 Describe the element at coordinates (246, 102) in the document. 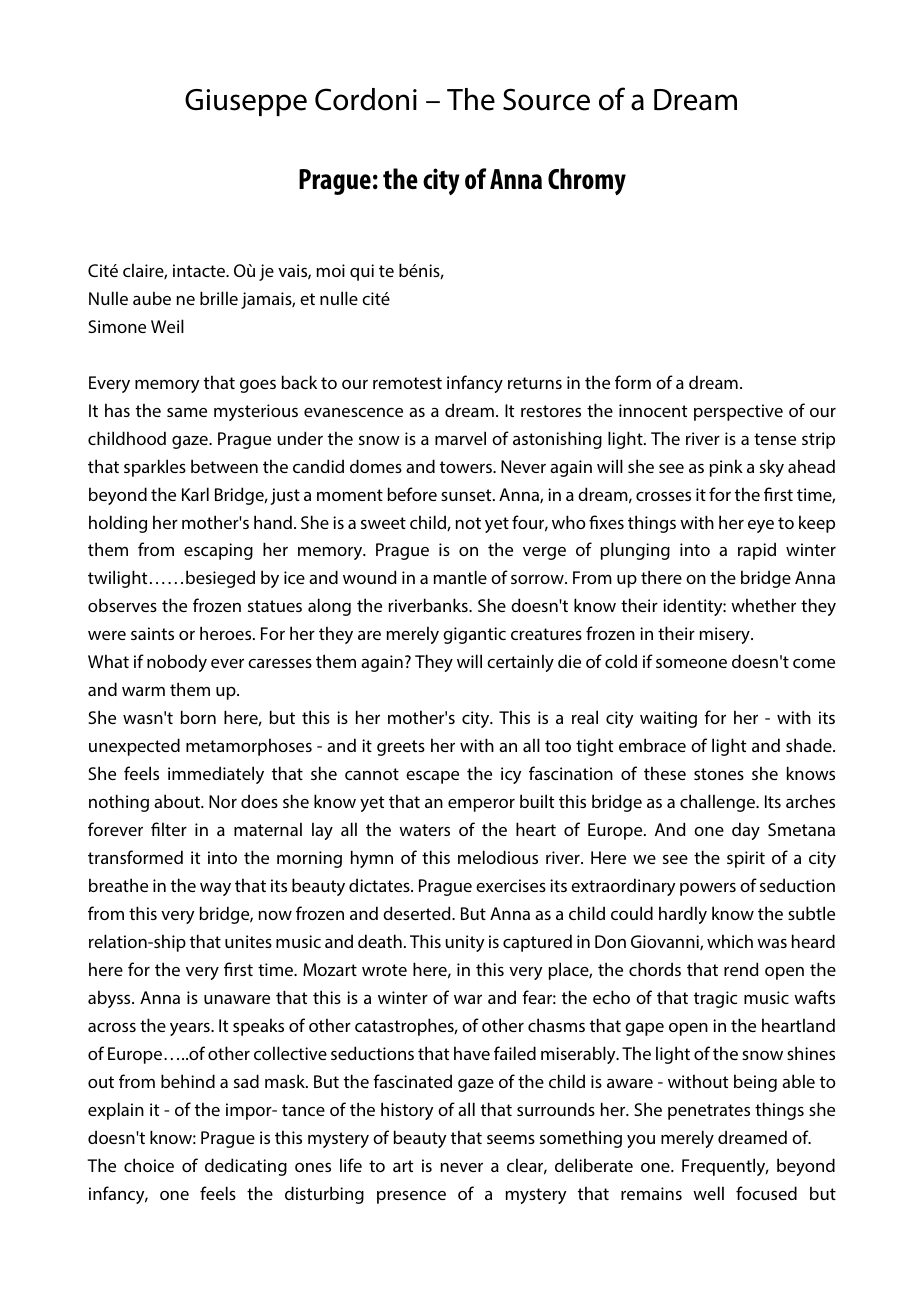

I see `Giuseppe` at that location.
